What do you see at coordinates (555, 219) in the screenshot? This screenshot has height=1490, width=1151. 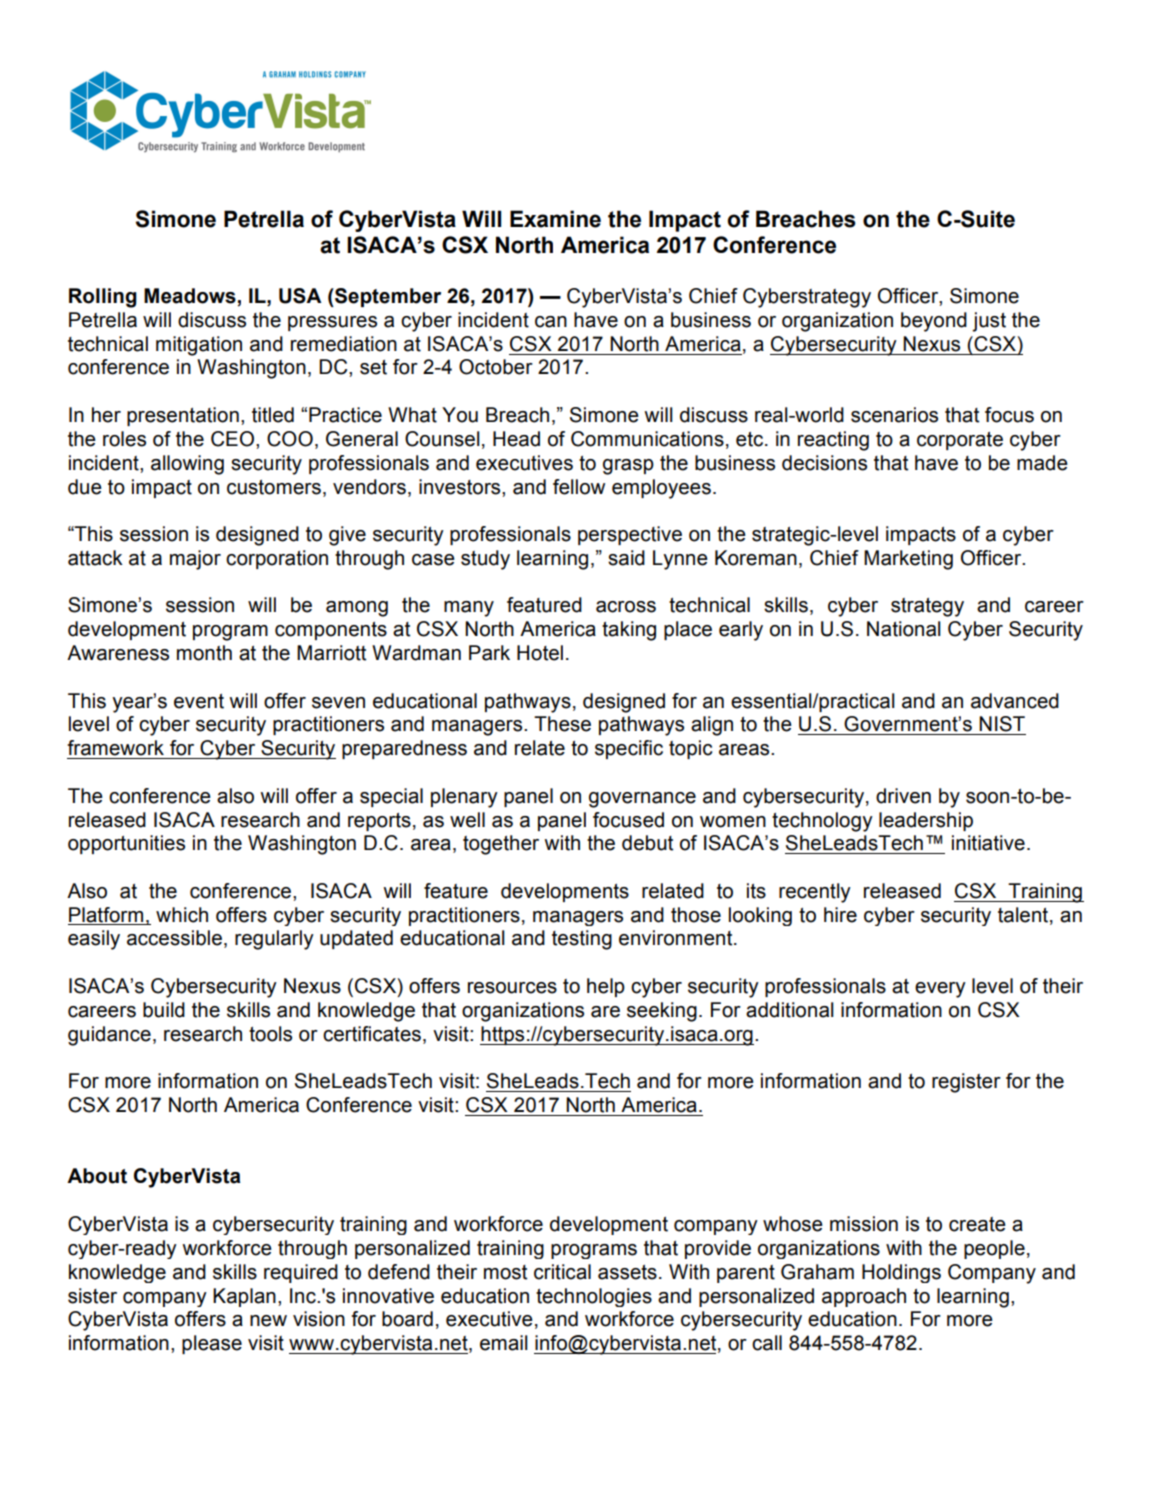 I see `Examine` at bounding box center [555, 219].
